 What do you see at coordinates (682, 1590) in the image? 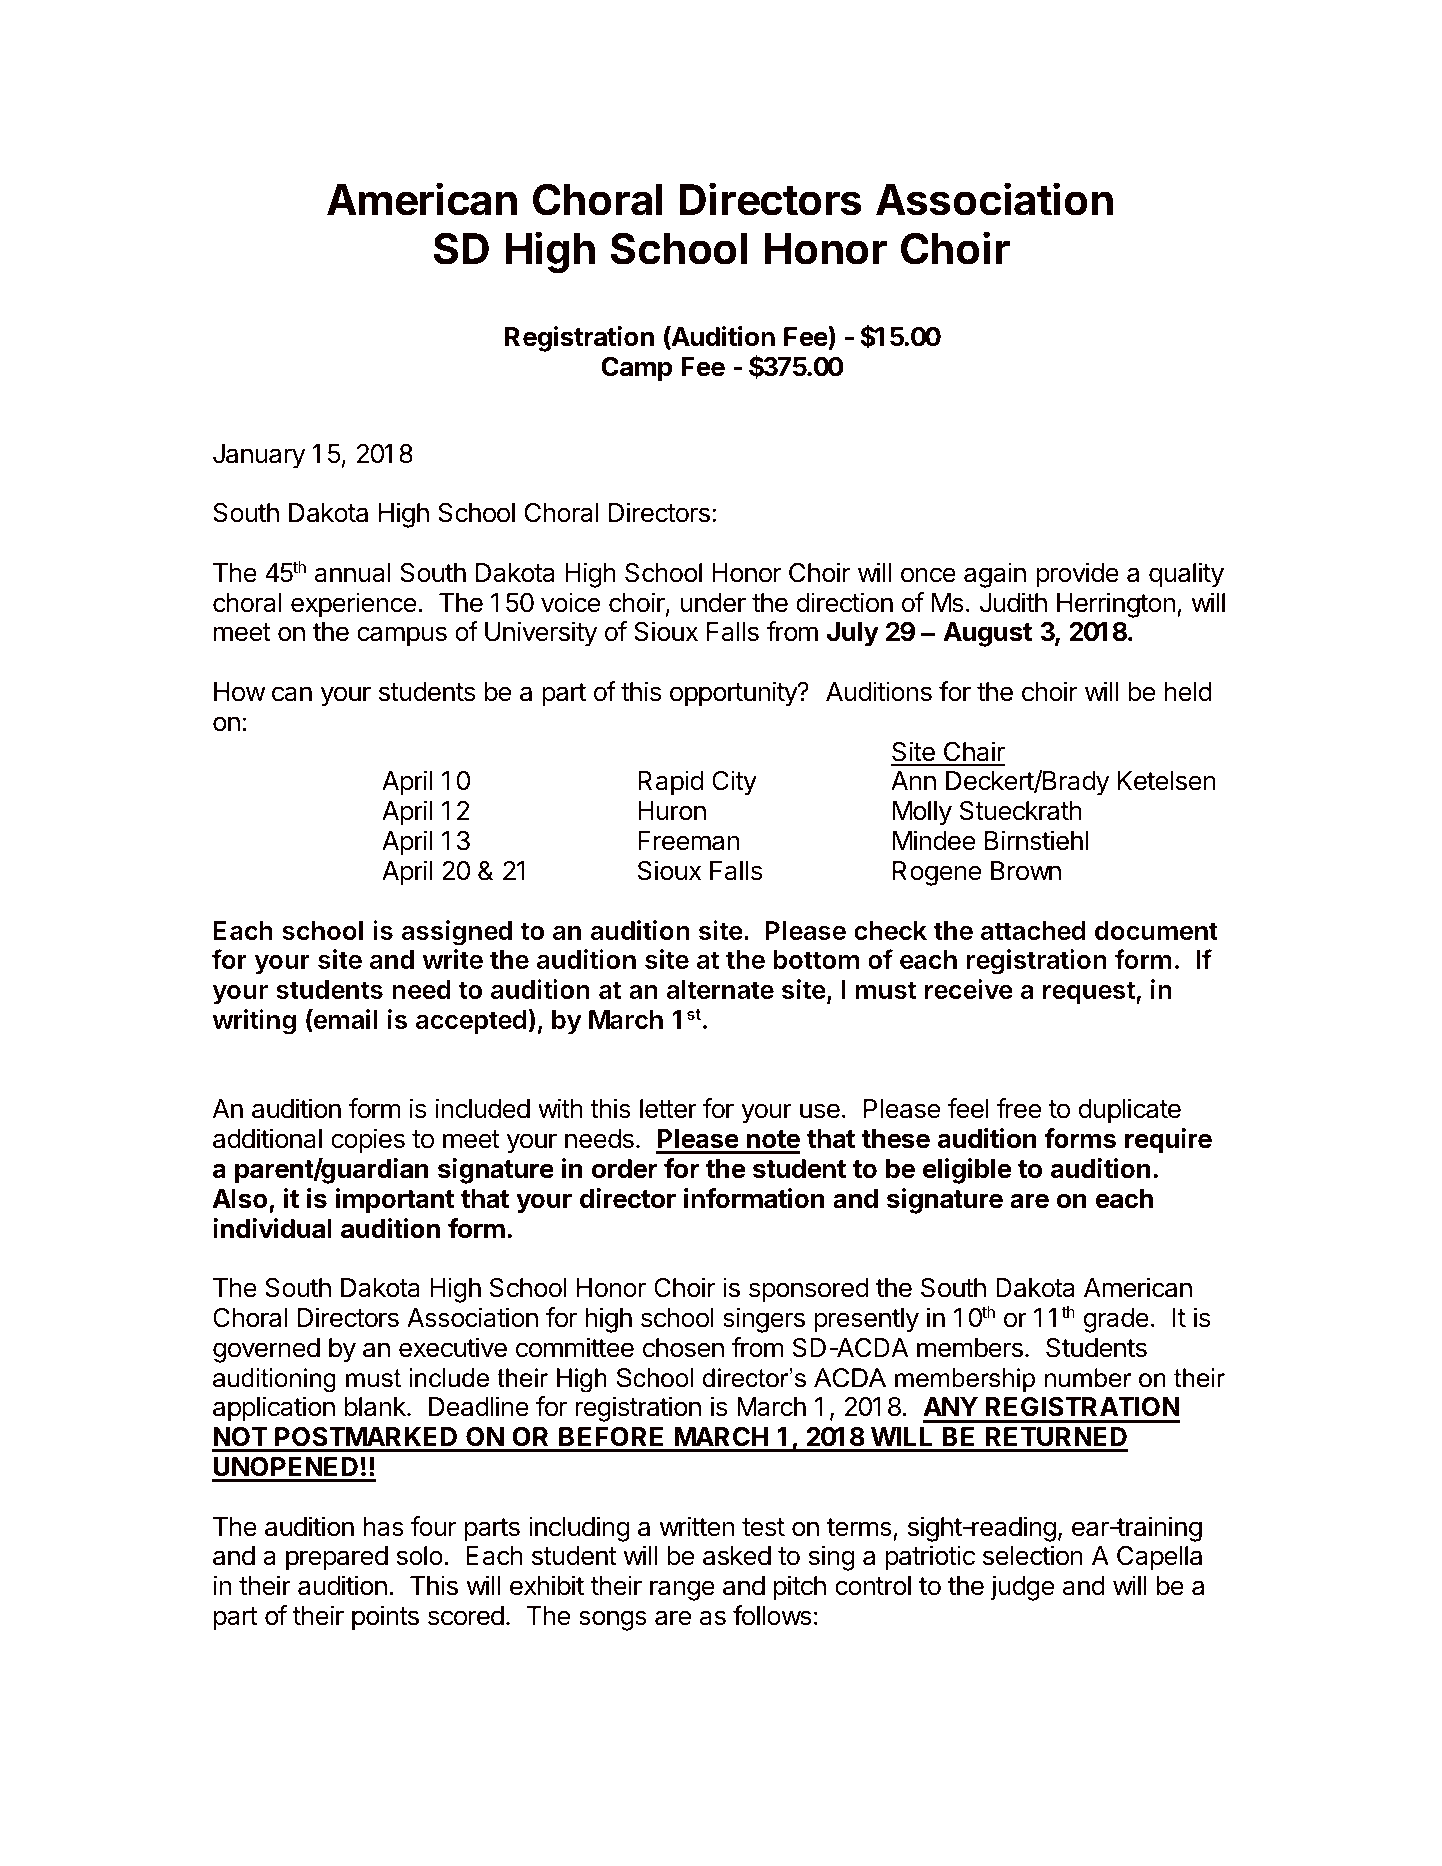
I see `range` at bounding box center [682, 1590].
